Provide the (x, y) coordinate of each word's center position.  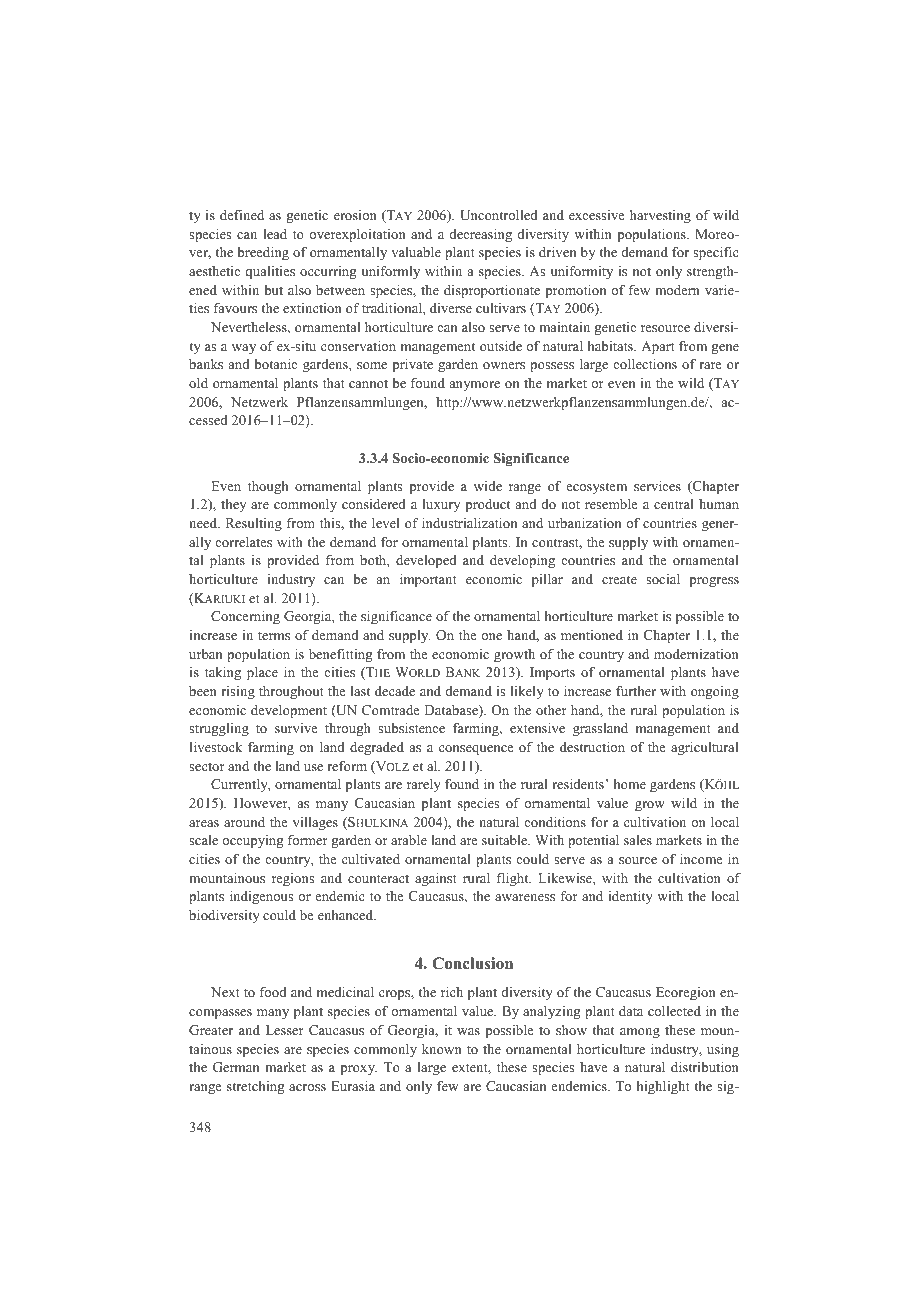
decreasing (481, 235)
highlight (663, 1087)
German (236, 1067)
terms (274, 635)
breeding (263, 253)
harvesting (660, 216)
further (636, 691)
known (442, 1049)
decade (395, 691)
